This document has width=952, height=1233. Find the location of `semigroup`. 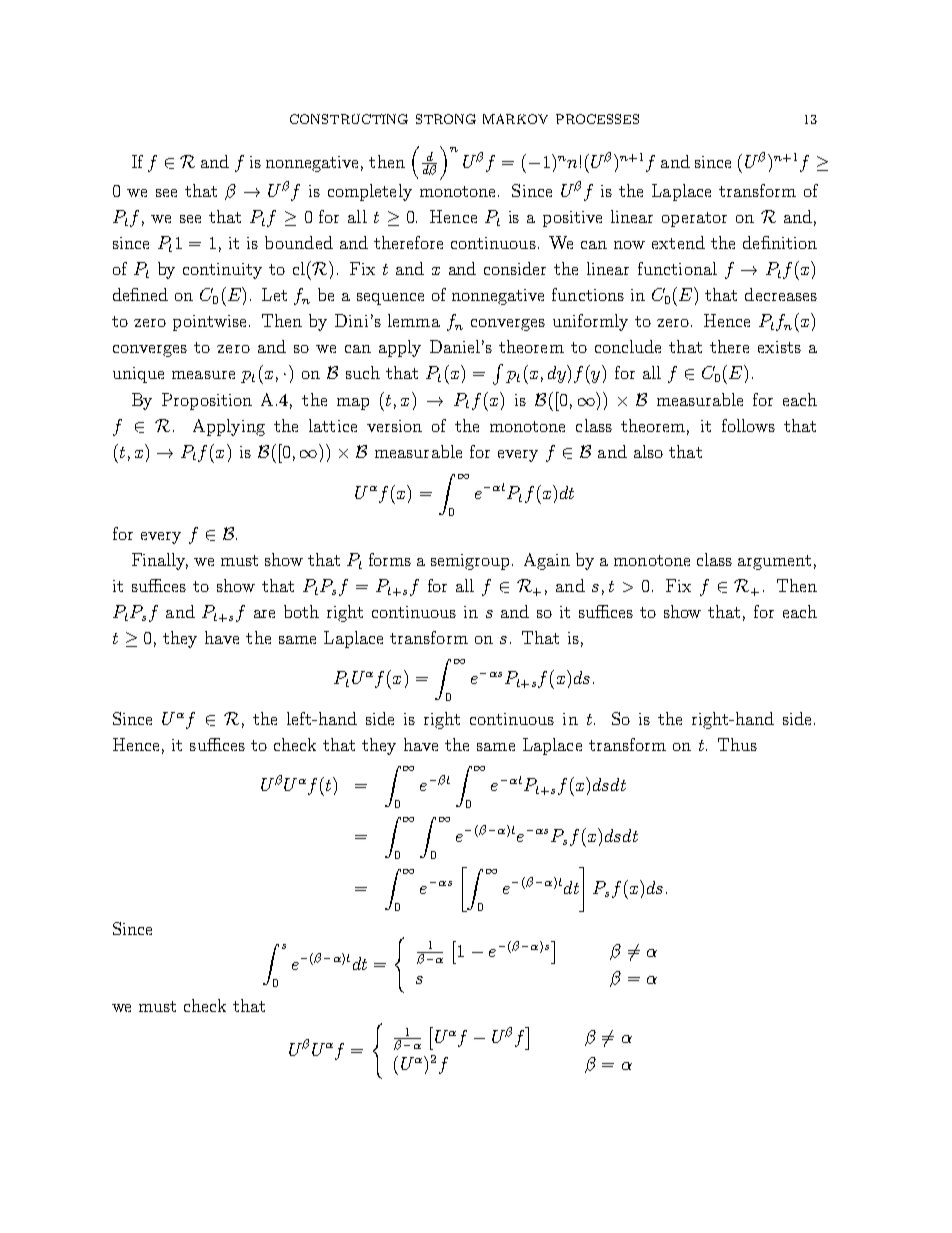

semigroup is located at coordinates (472, 562).
